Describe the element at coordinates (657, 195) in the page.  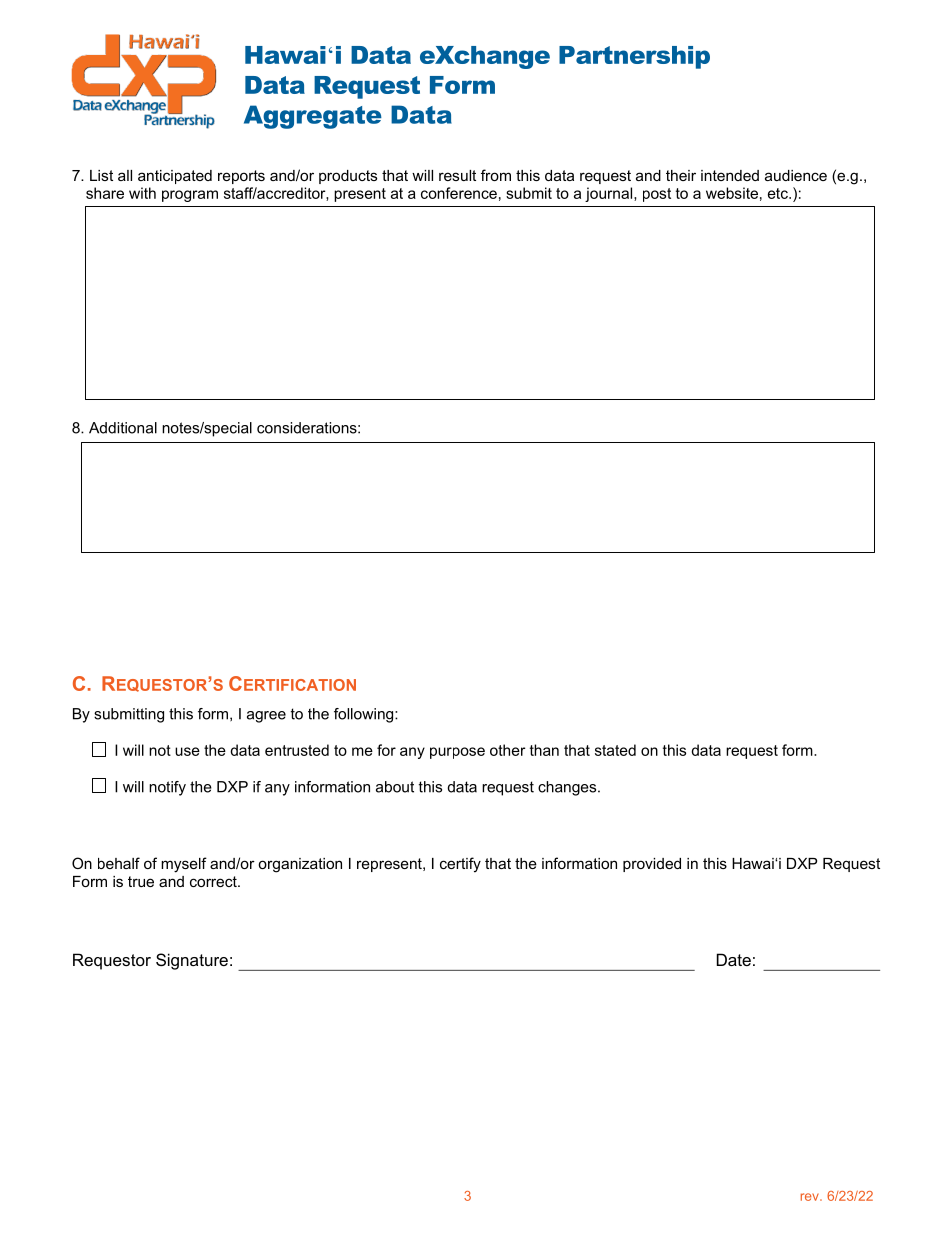
I see `post` at that location.
